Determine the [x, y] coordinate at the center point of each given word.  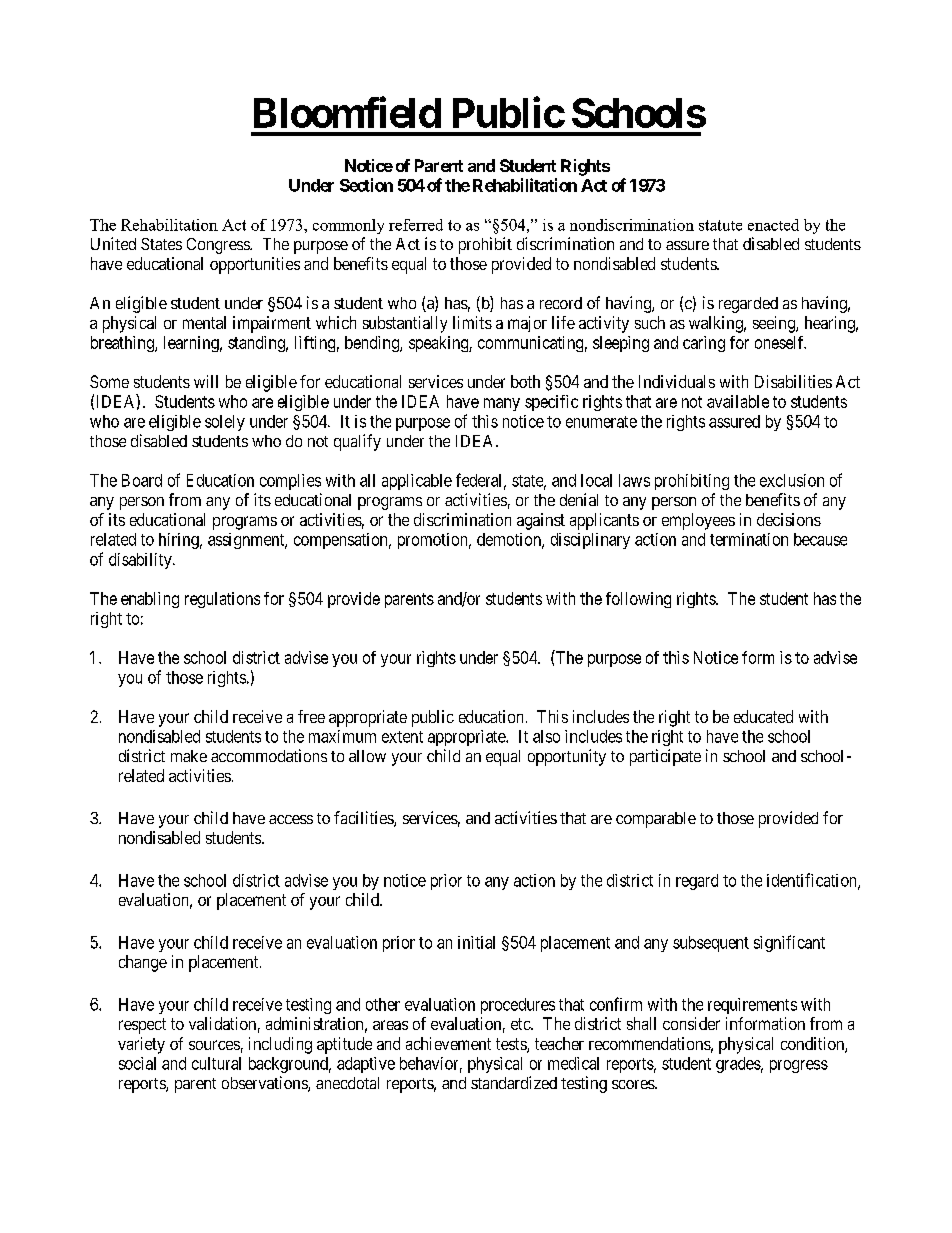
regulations [222, 600]
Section [366, 185]
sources [214, 1045]
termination [749, 539]
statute [720, 225]
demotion [510, 540]
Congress [219, 246]
